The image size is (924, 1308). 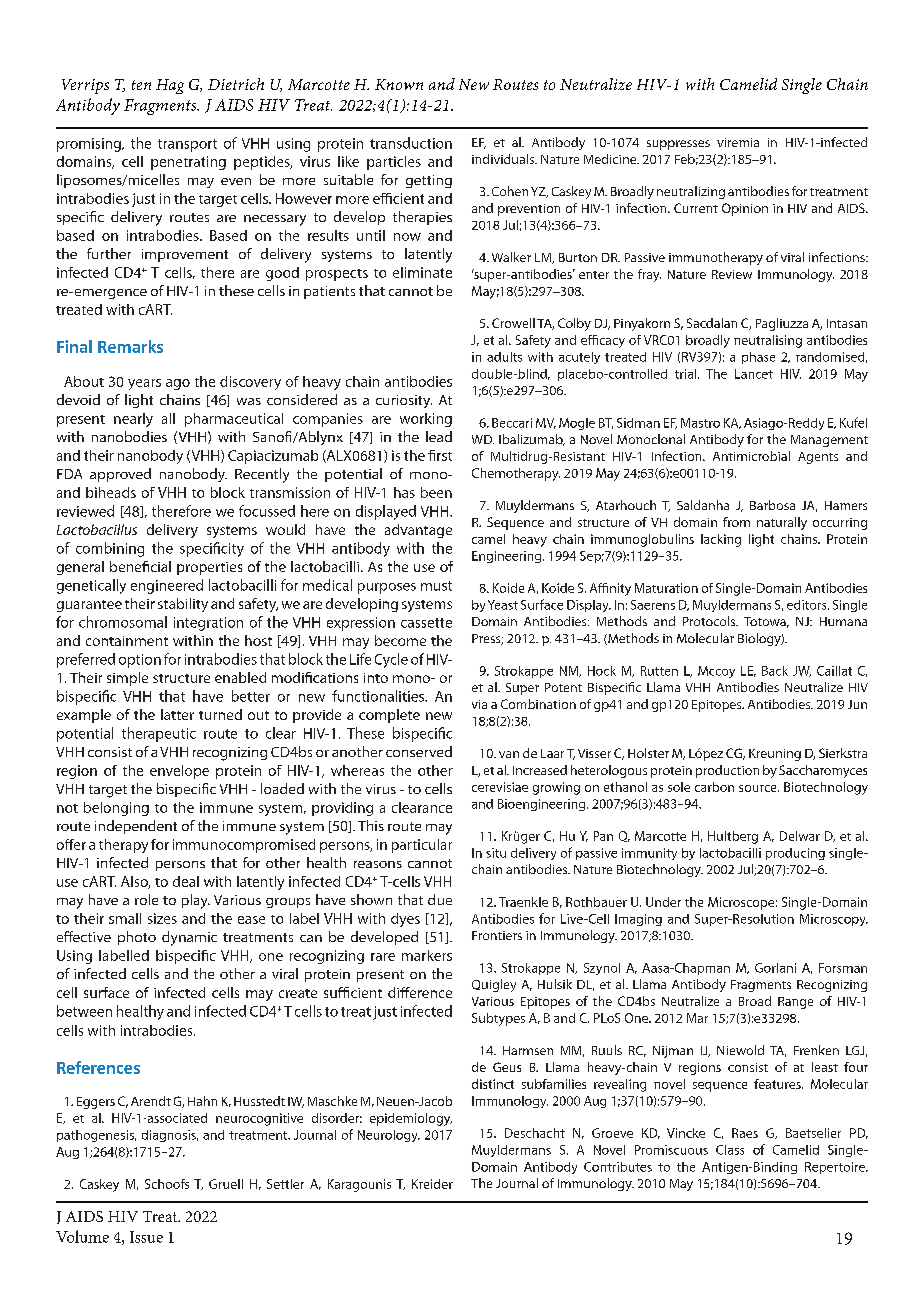 I want to click on years, so click(x=144, y=384).
